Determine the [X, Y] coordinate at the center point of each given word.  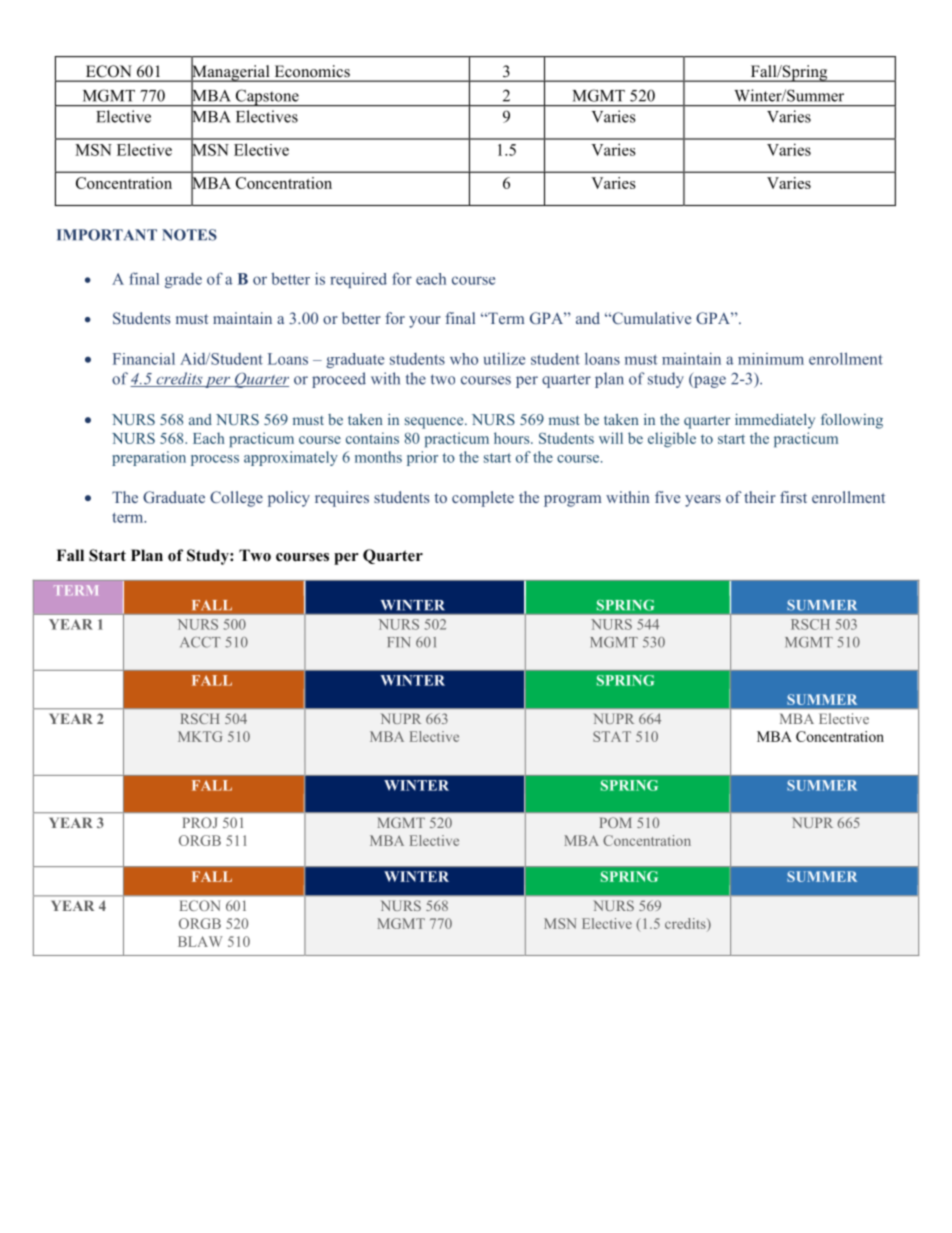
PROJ [200, 822]
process [215, 460]
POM [616, 822]
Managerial [231, 73]
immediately [775, 421]
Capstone [267, 98]
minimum [771, 359]
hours [513, 438]
